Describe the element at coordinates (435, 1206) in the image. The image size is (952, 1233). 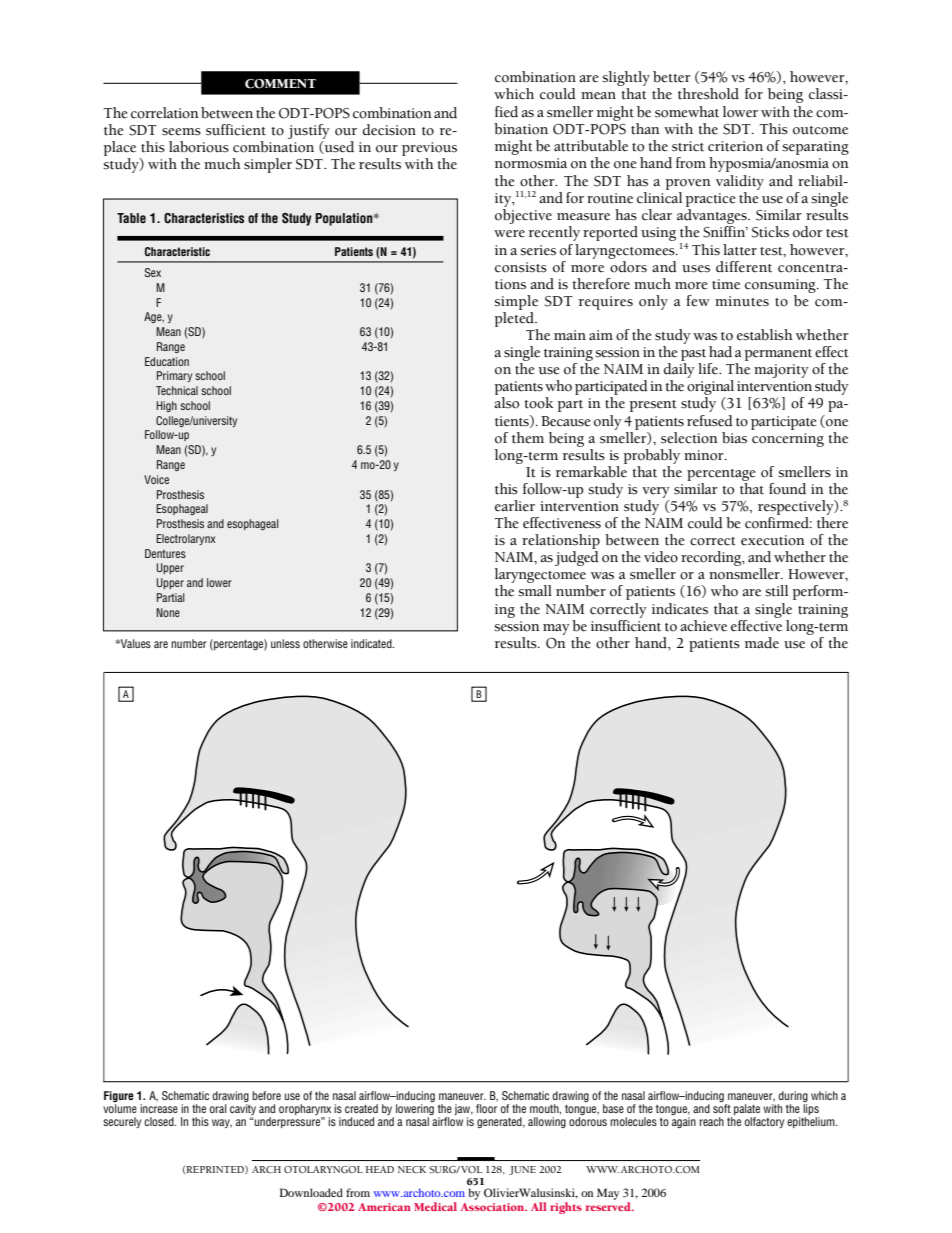
I see `Medical` at that location.
